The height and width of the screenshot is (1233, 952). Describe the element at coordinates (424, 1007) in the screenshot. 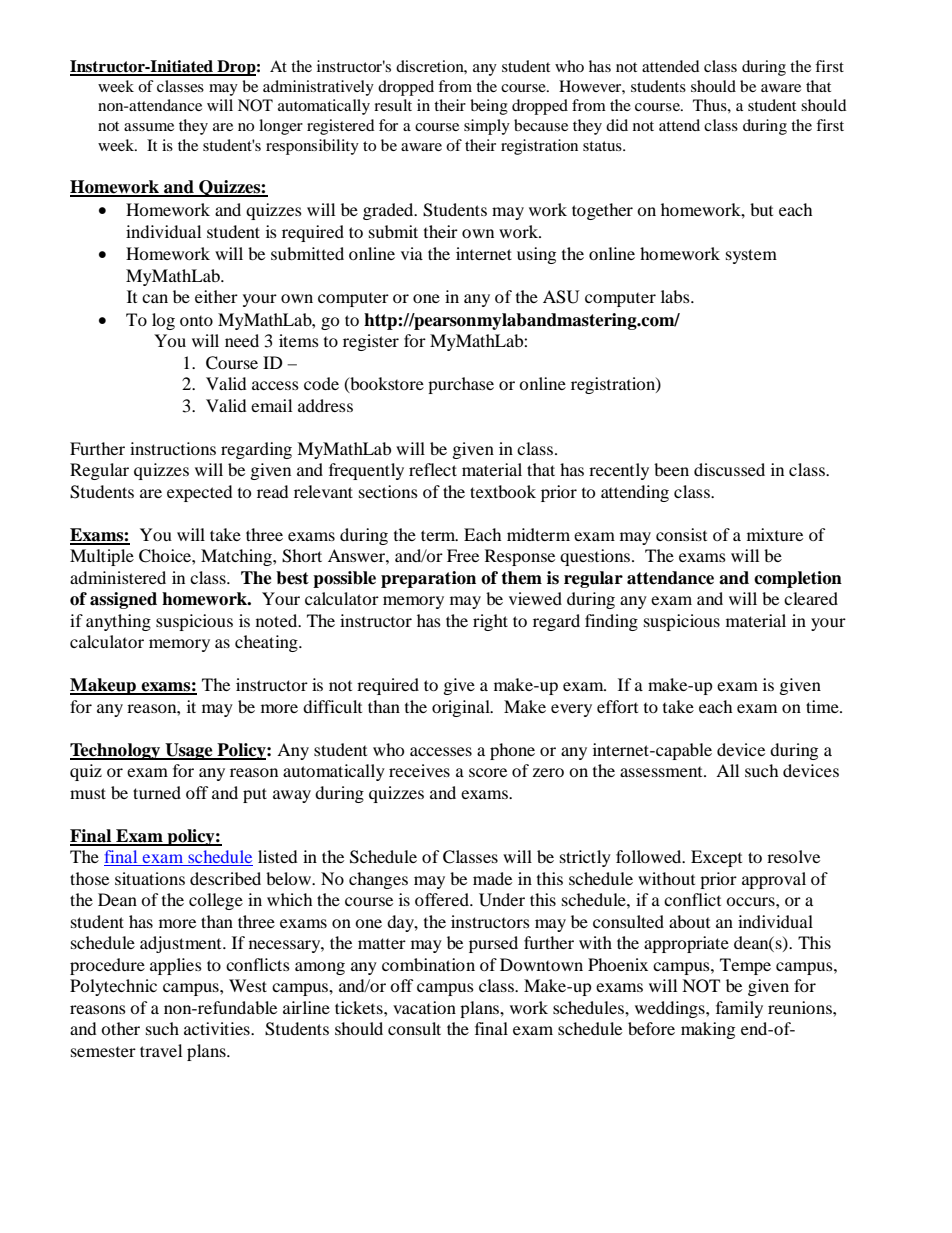

I see `vacation` at that location.
